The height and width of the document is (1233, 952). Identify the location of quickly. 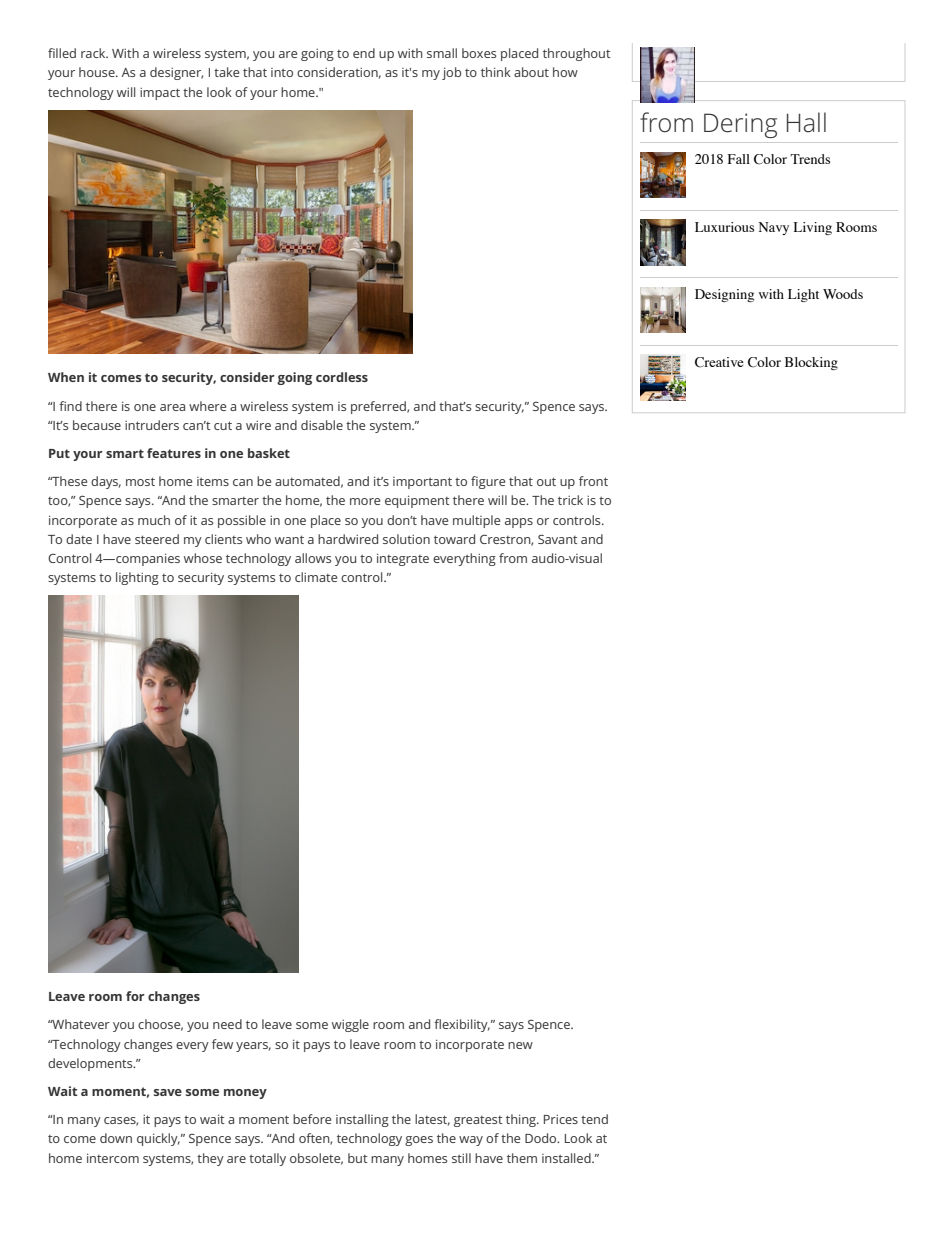
(158, 1139).
